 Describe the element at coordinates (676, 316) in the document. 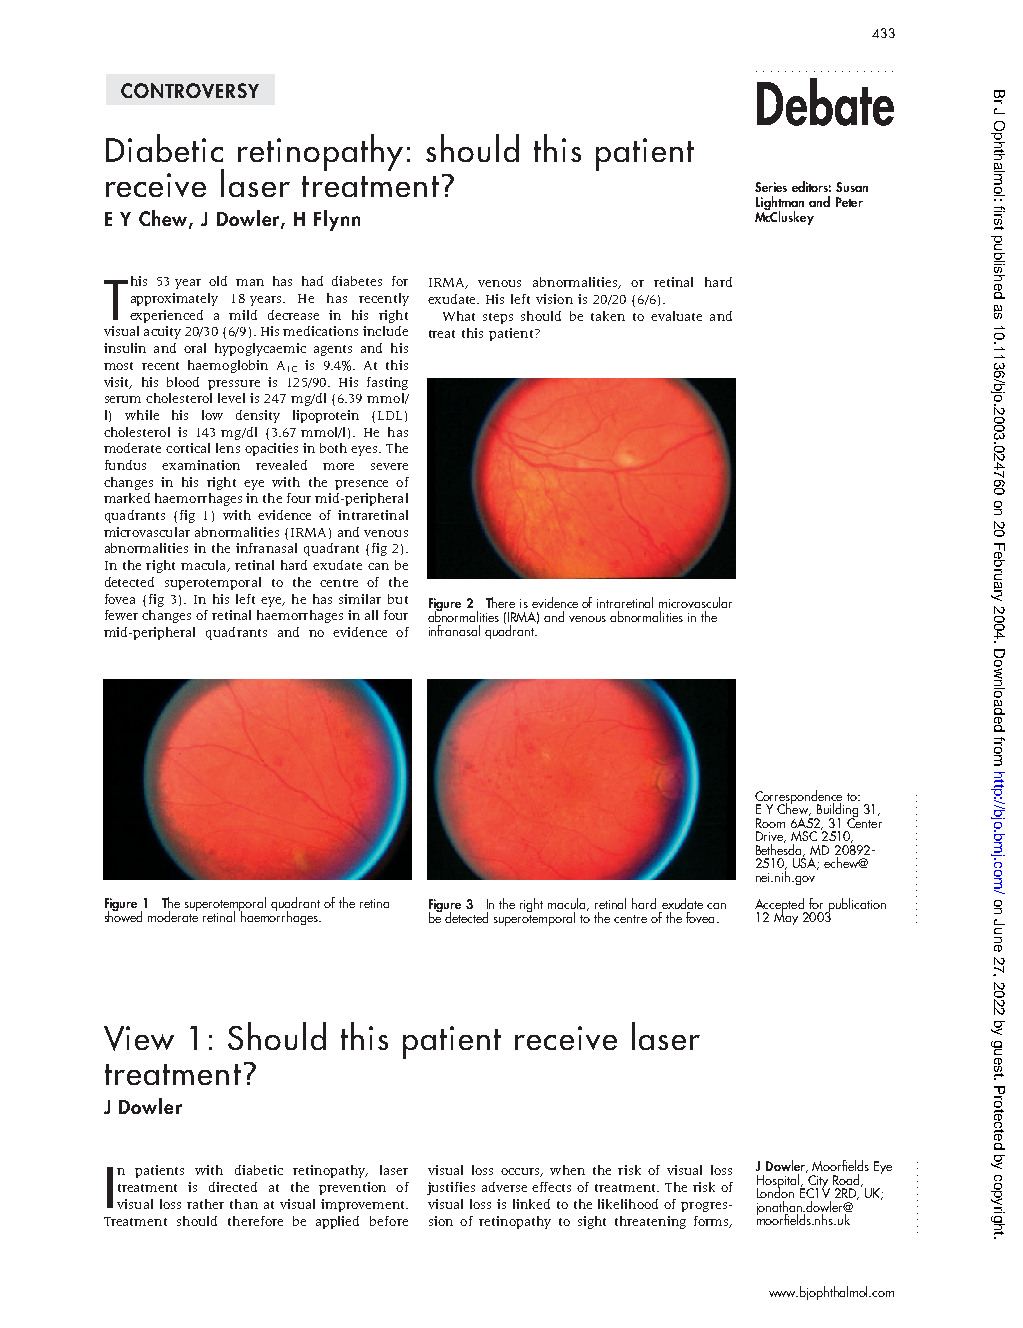

I see `evaluate` at that location.
